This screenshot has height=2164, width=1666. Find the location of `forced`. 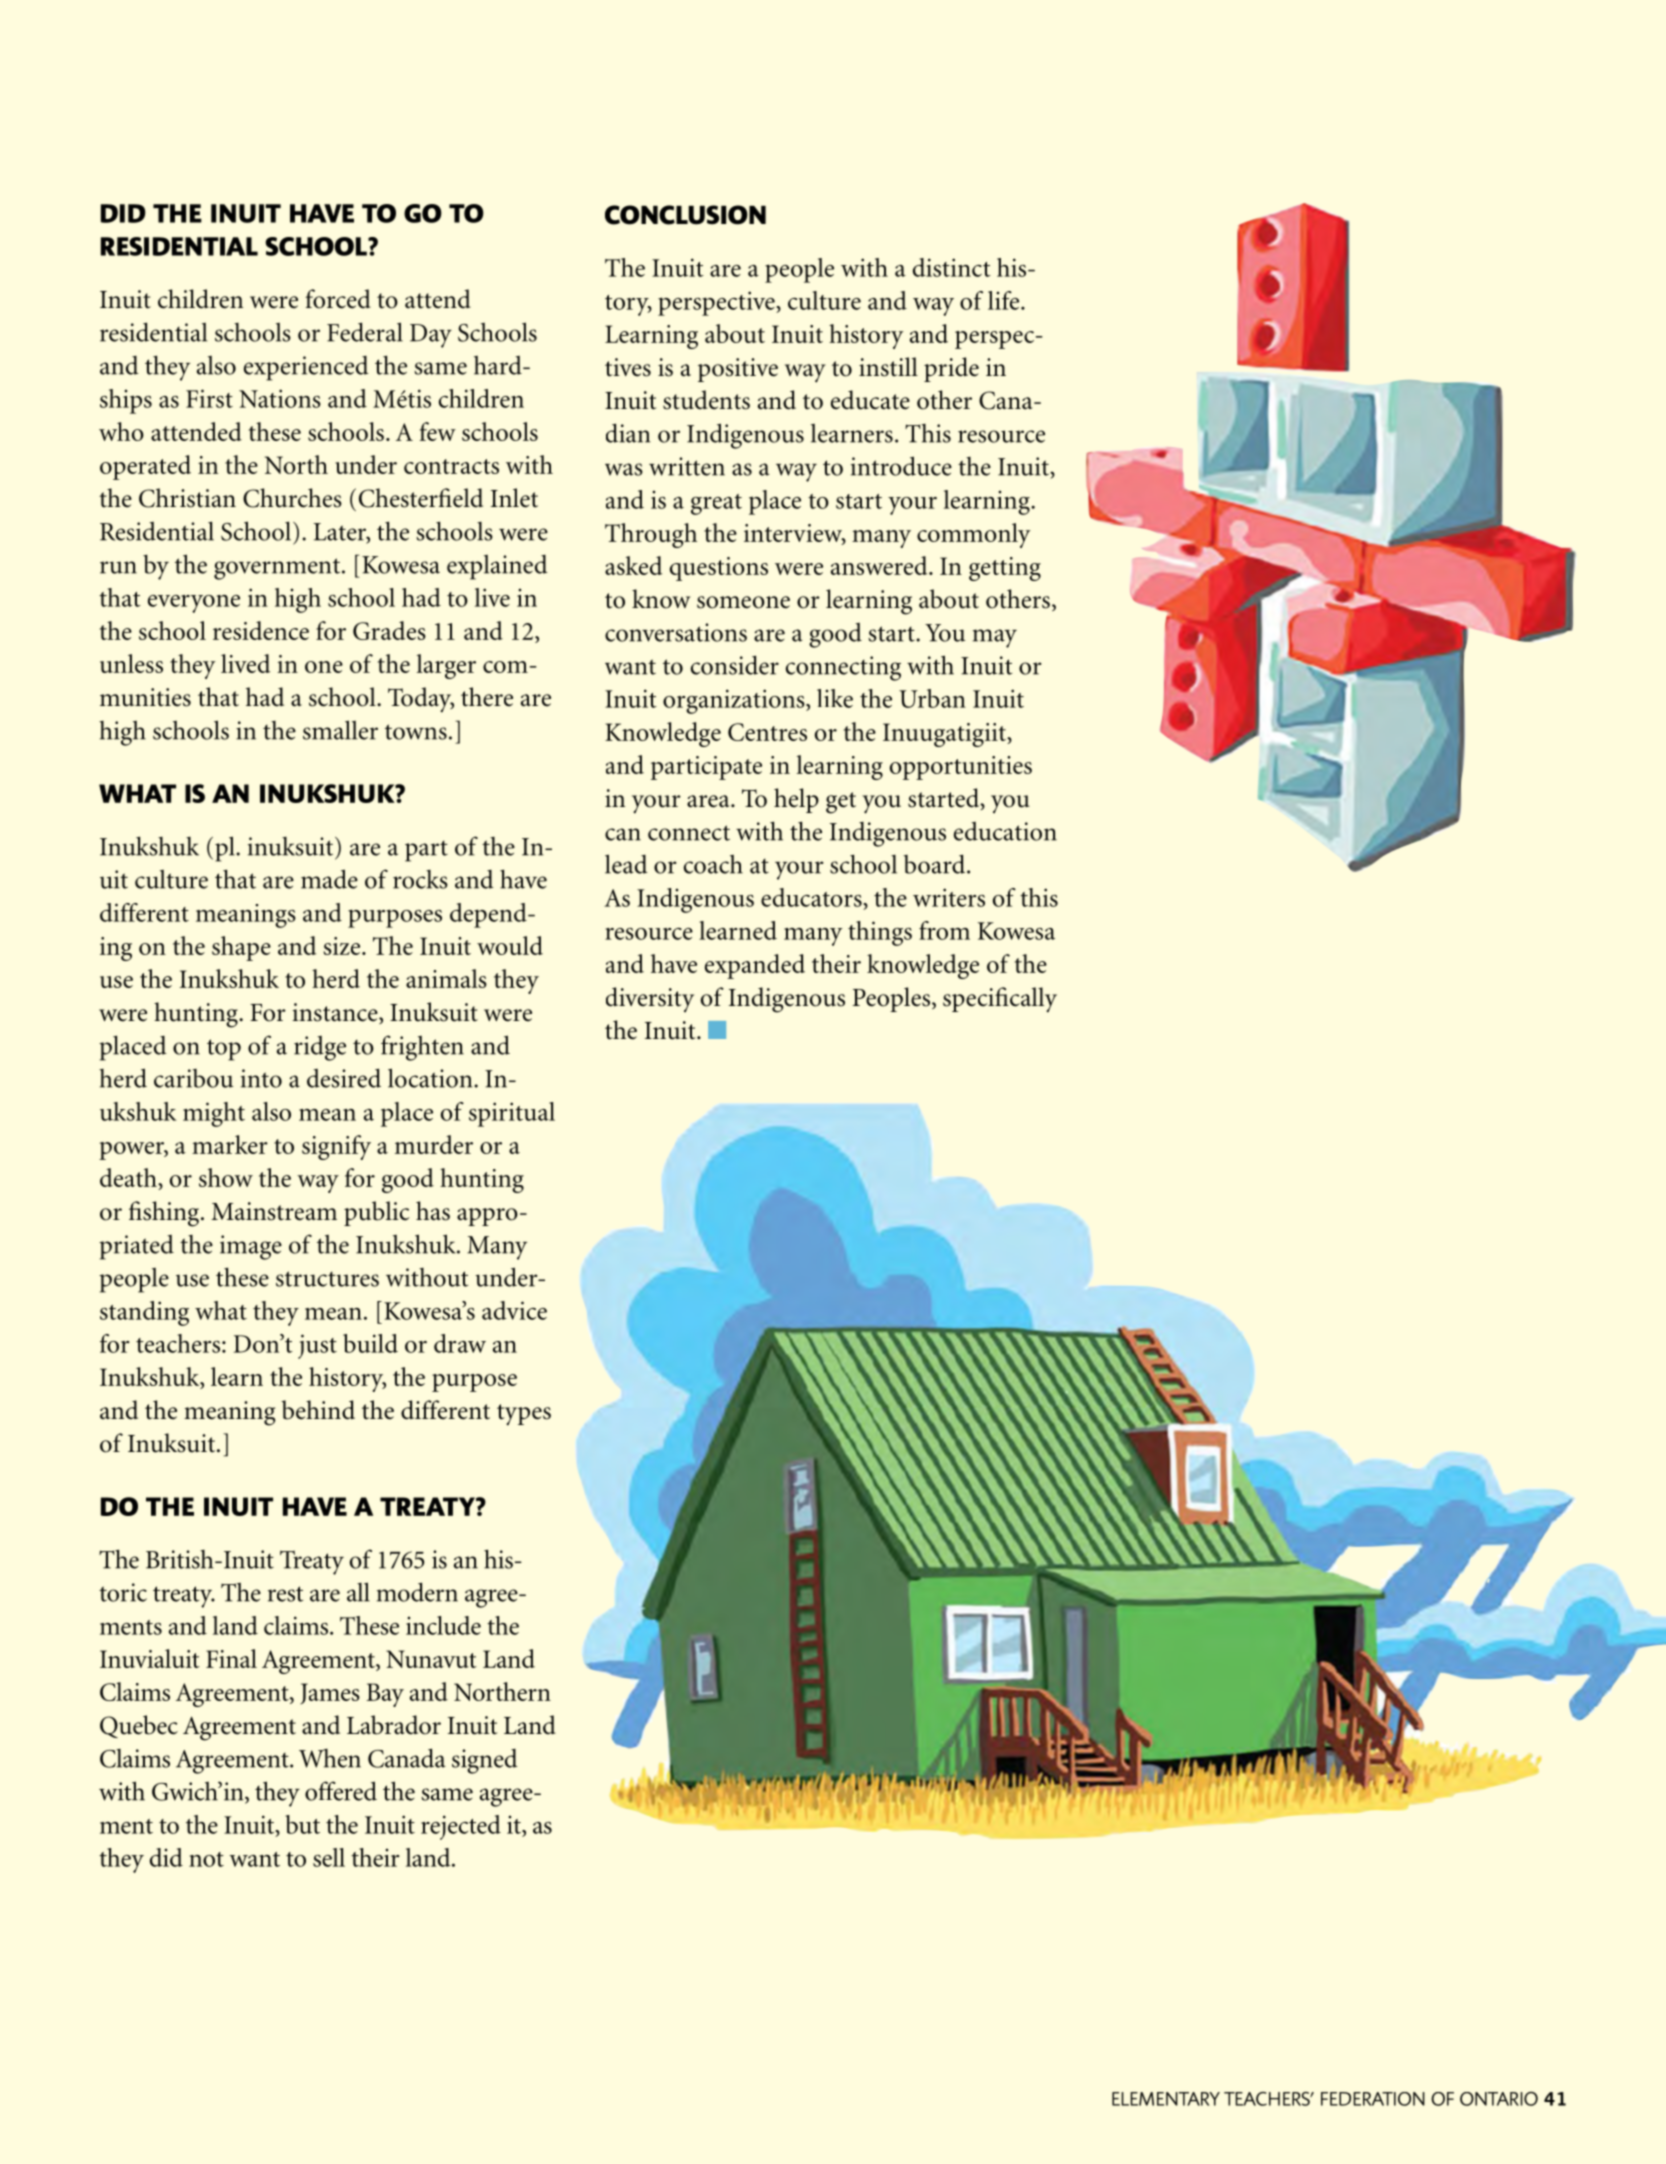

forced is located at coordinates (338, 299).
